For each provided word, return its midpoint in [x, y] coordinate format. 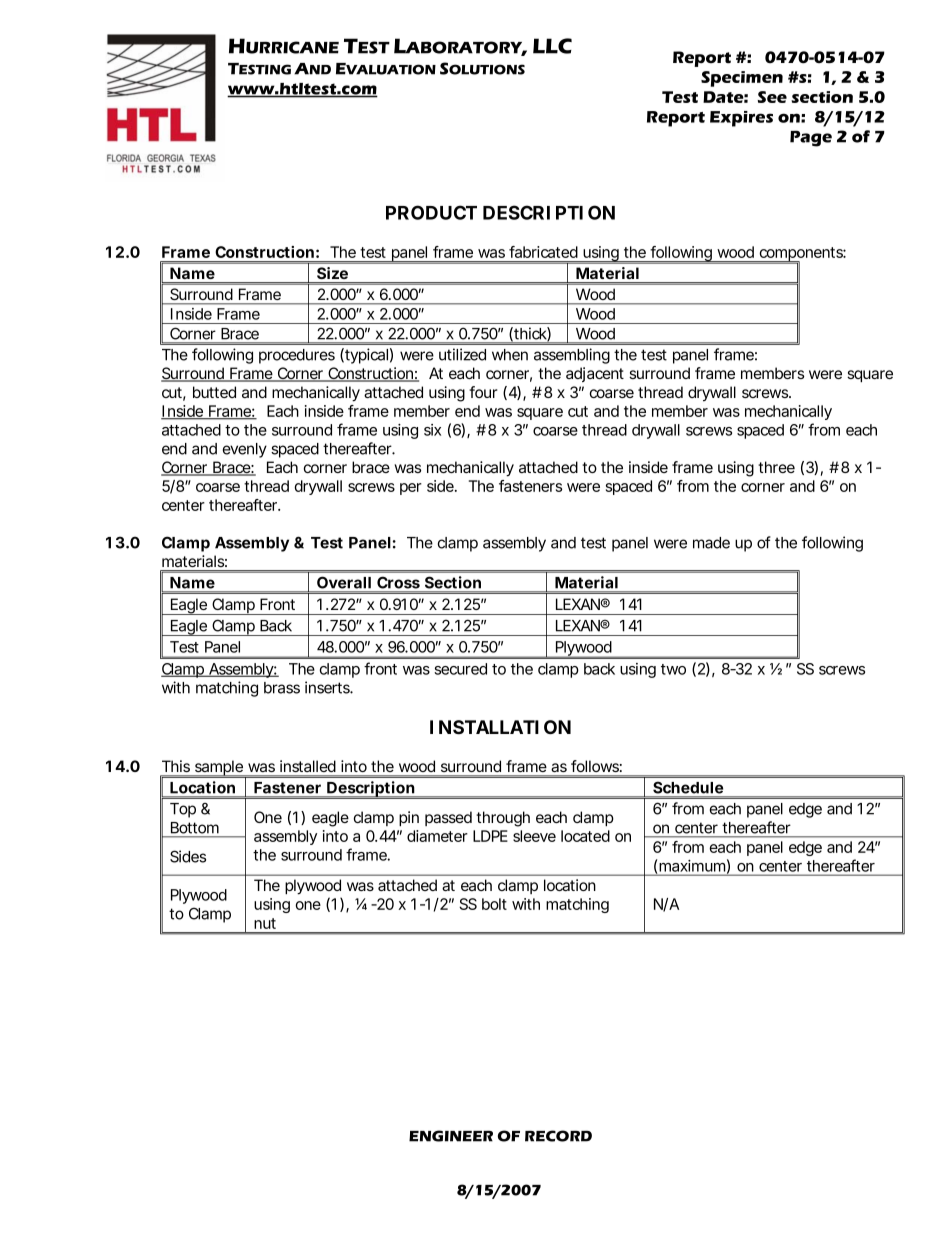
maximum [692, 866]
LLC [552, 46]
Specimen [742, 79]
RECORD [558, 1136]
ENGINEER [451, 1136]
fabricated [543, 252]
